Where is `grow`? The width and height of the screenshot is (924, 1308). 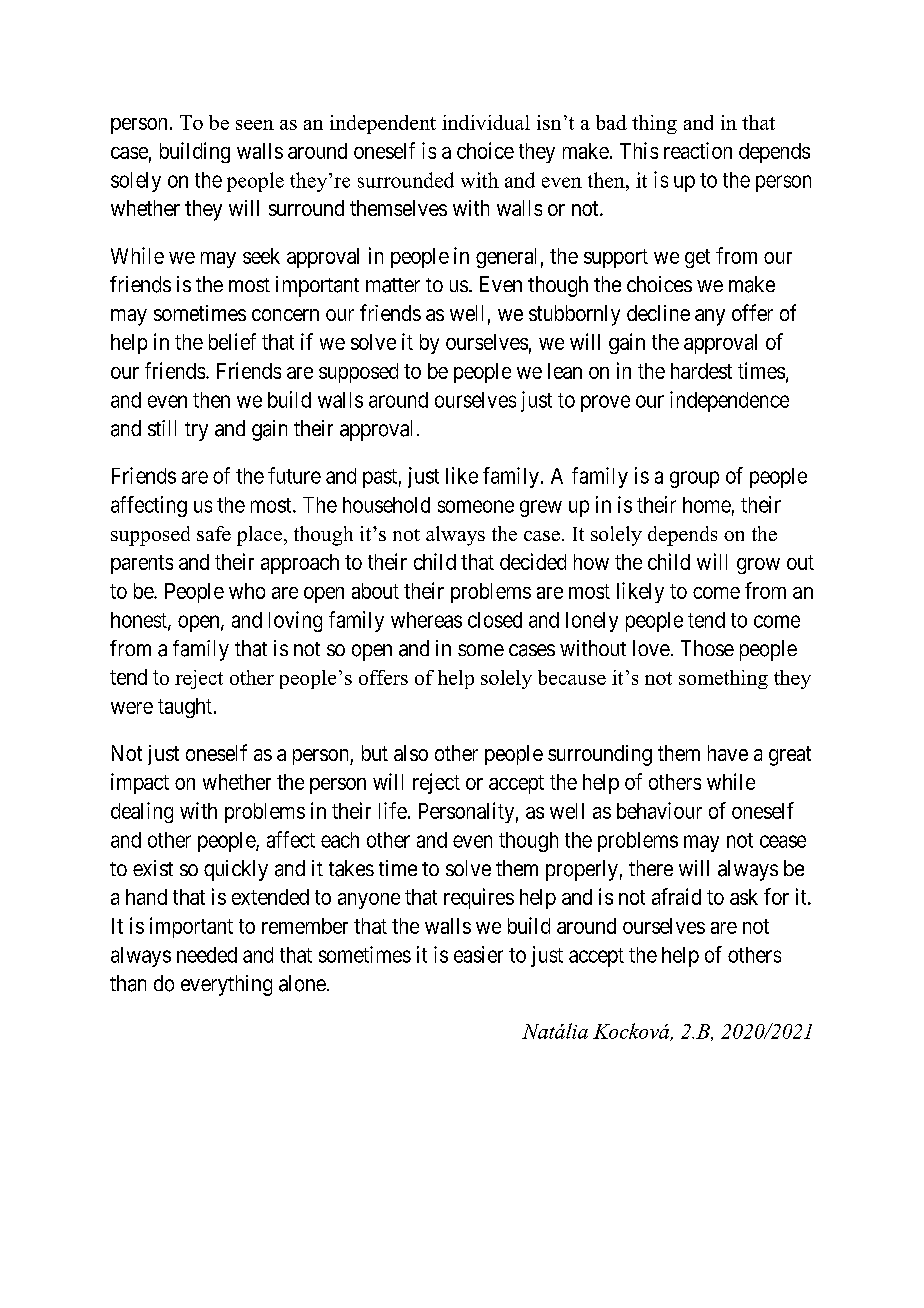
grow is located at coordinates (758, 566).
